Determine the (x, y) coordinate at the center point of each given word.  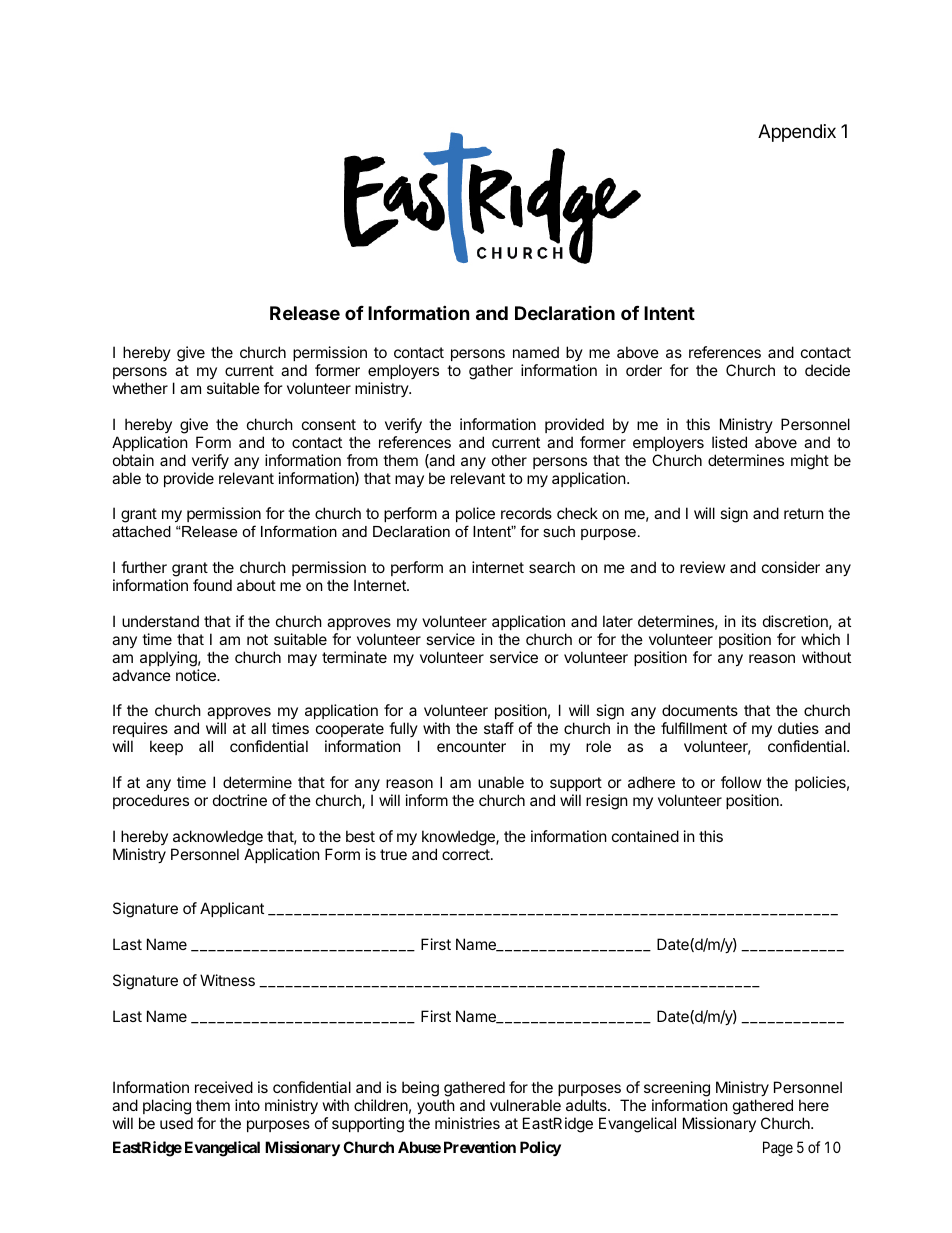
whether (140, 388)
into (247, 1105)
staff (499, 728)
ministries (467, 1123)
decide (827, 370)
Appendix (797, 133)
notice (197, 675)
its (749, 621)
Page (778, 1149)
